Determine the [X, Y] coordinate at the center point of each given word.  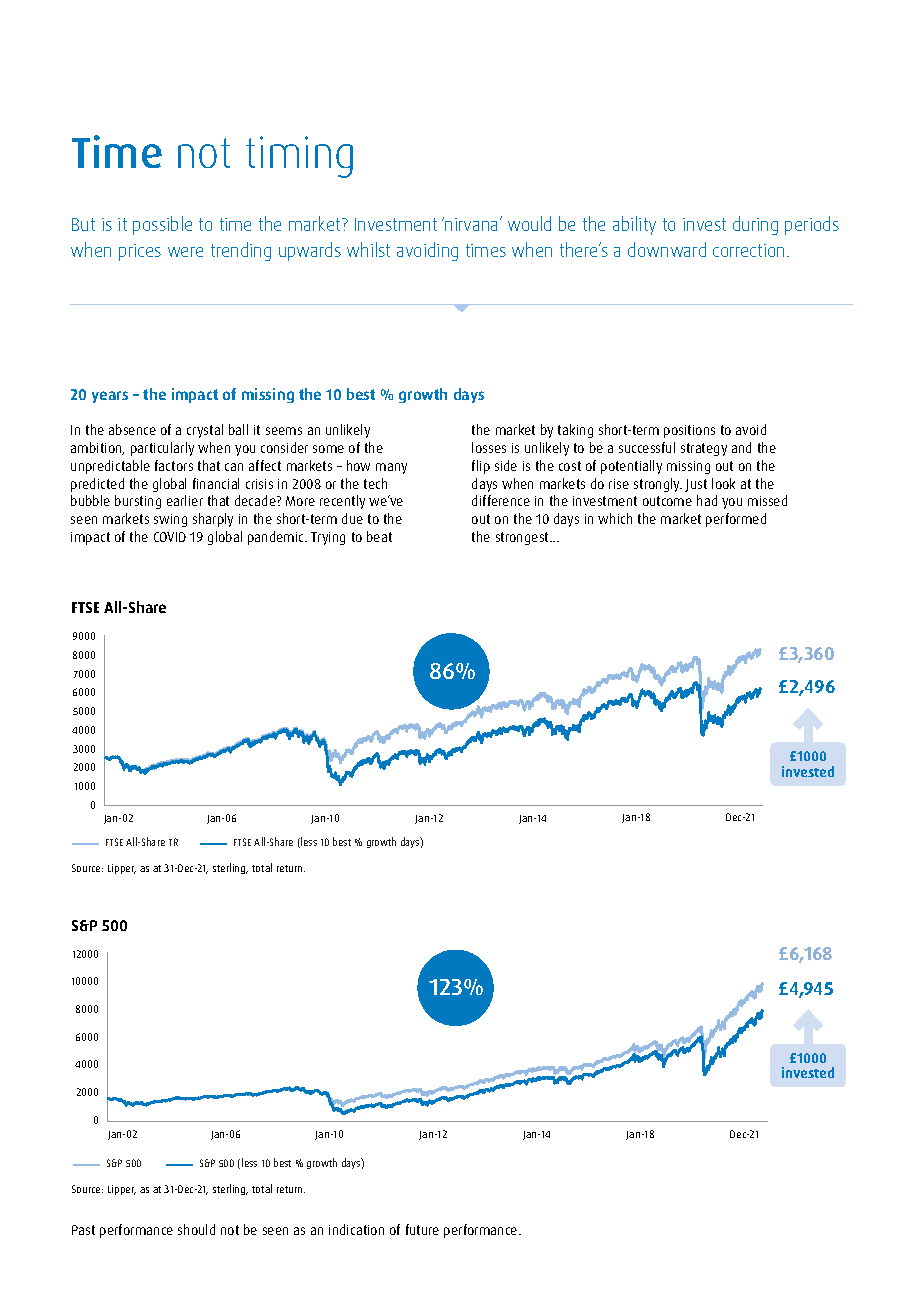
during [755, 225]
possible [162, 225]
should [196, 1229]
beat [379, 536]
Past [83, 1230]
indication [356, 1229]
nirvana [473, 224]
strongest [523, 538]
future [422, 1229]
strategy [704, 449]
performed [736, 520]
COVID [170, 537]
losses [489, 447]
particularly [162, 449]
